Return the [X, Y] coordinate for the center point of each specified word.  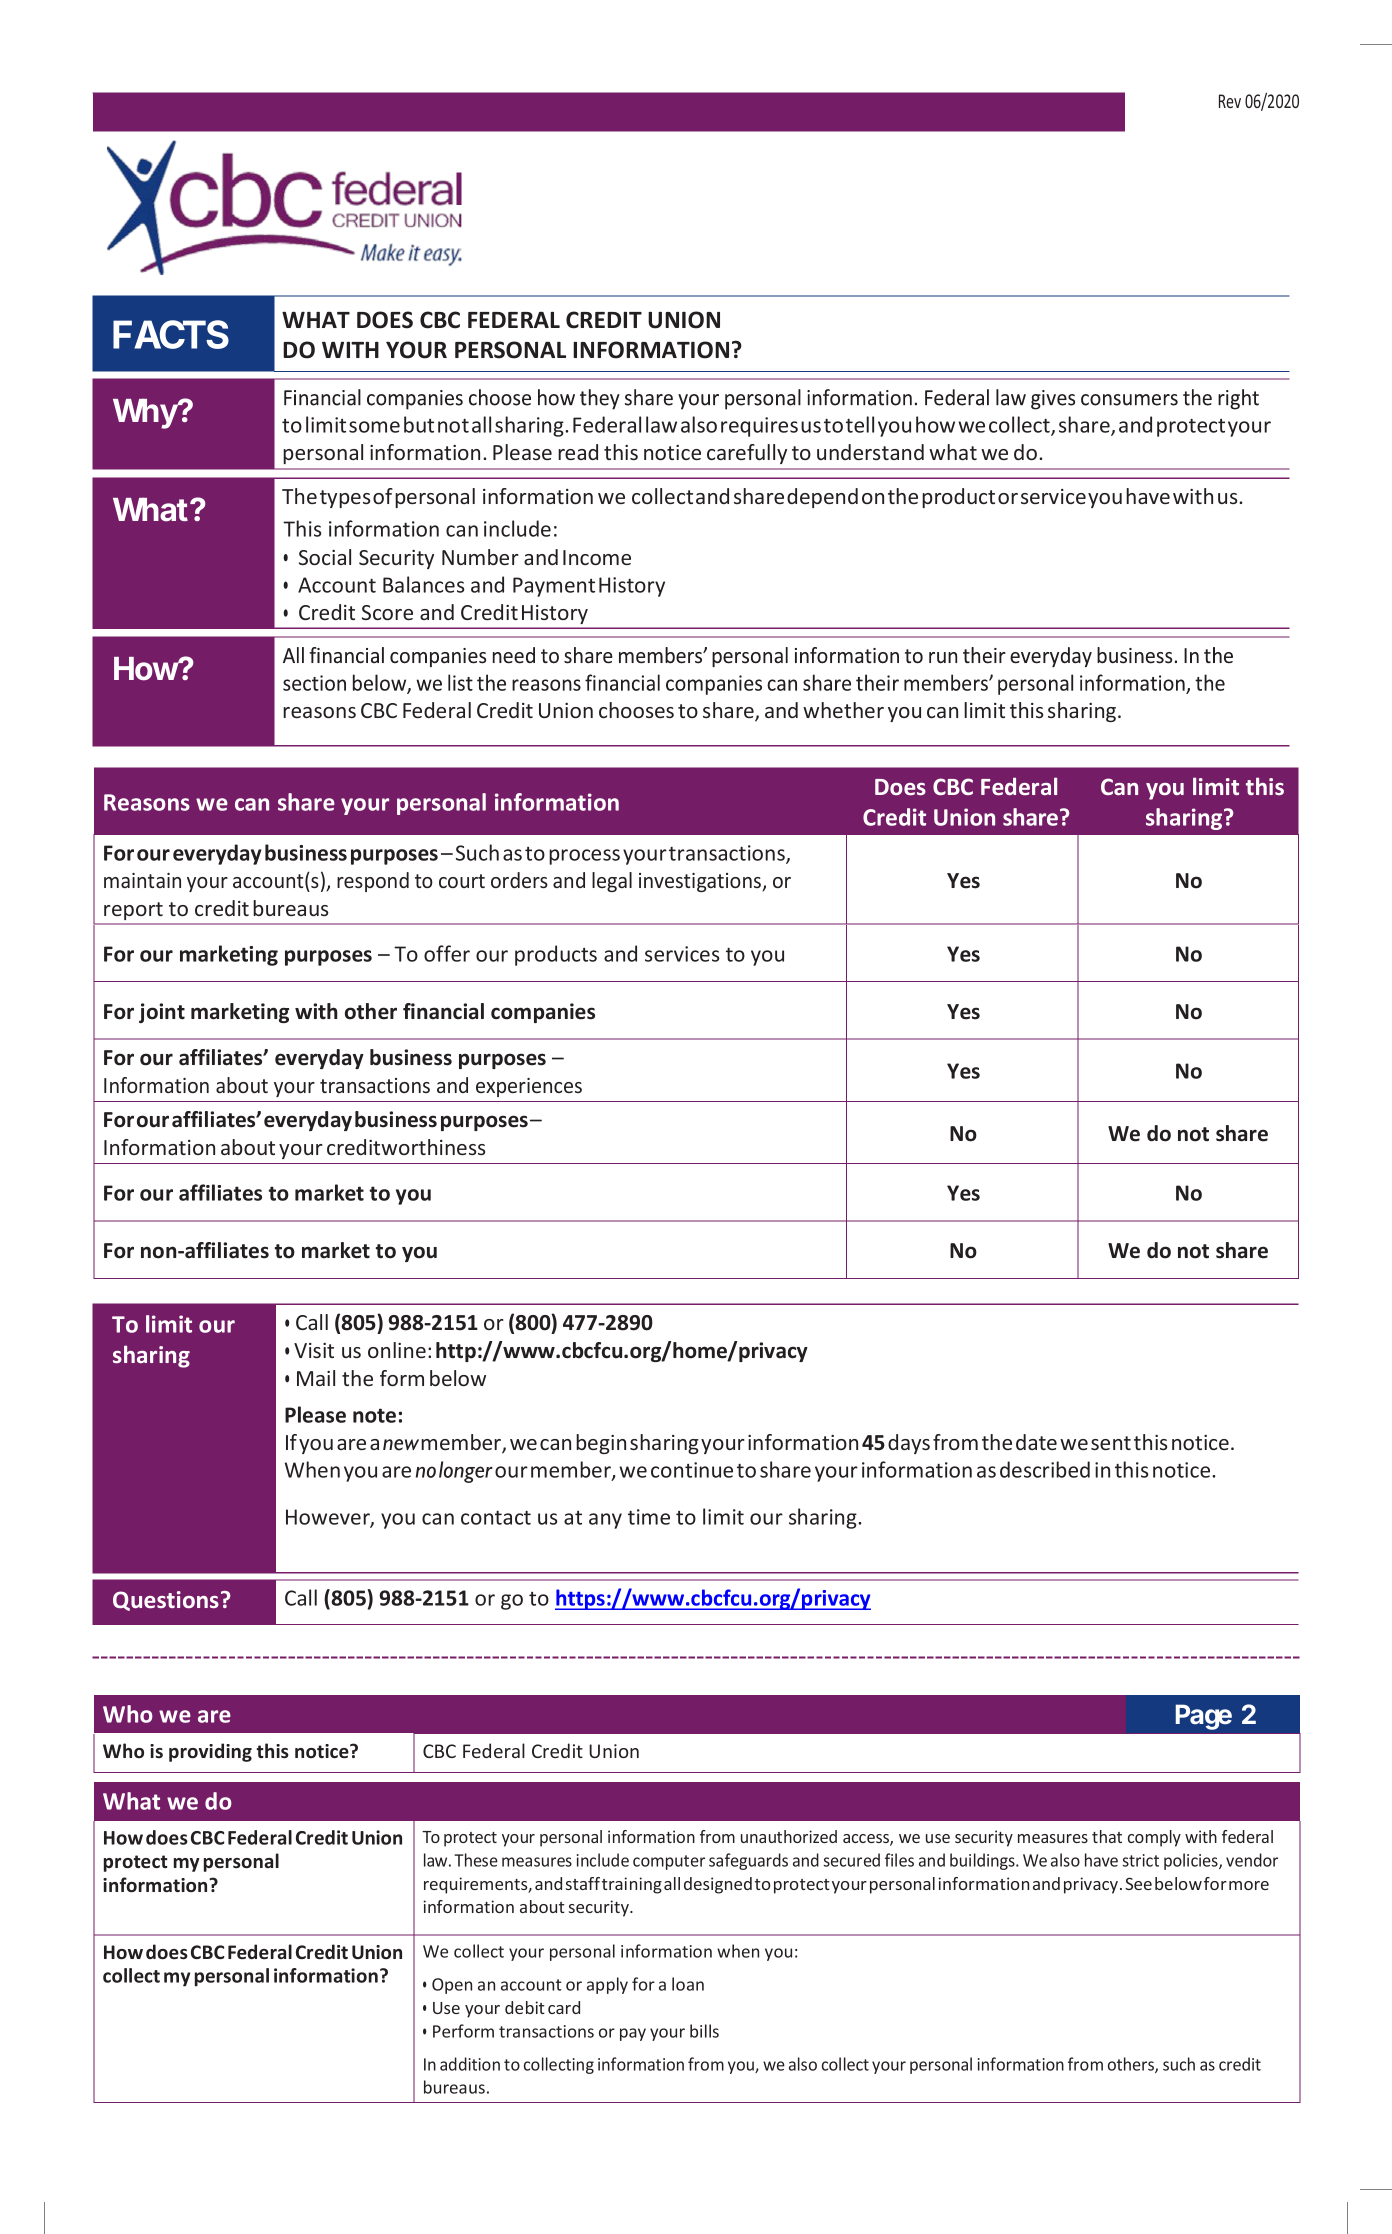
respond [373, 882]
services [682, 954]
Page [1204, 1717]
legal [612, 882]
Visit [314, 1350]
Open [452, 1986]
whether [843, 710]
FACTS [171, 334]
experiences [529, 1087]
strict [1140, 1860]
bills [704, 2031]
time [649, 1517]
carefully [747, 454]
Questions [166, 1601]
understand [870, 452]
